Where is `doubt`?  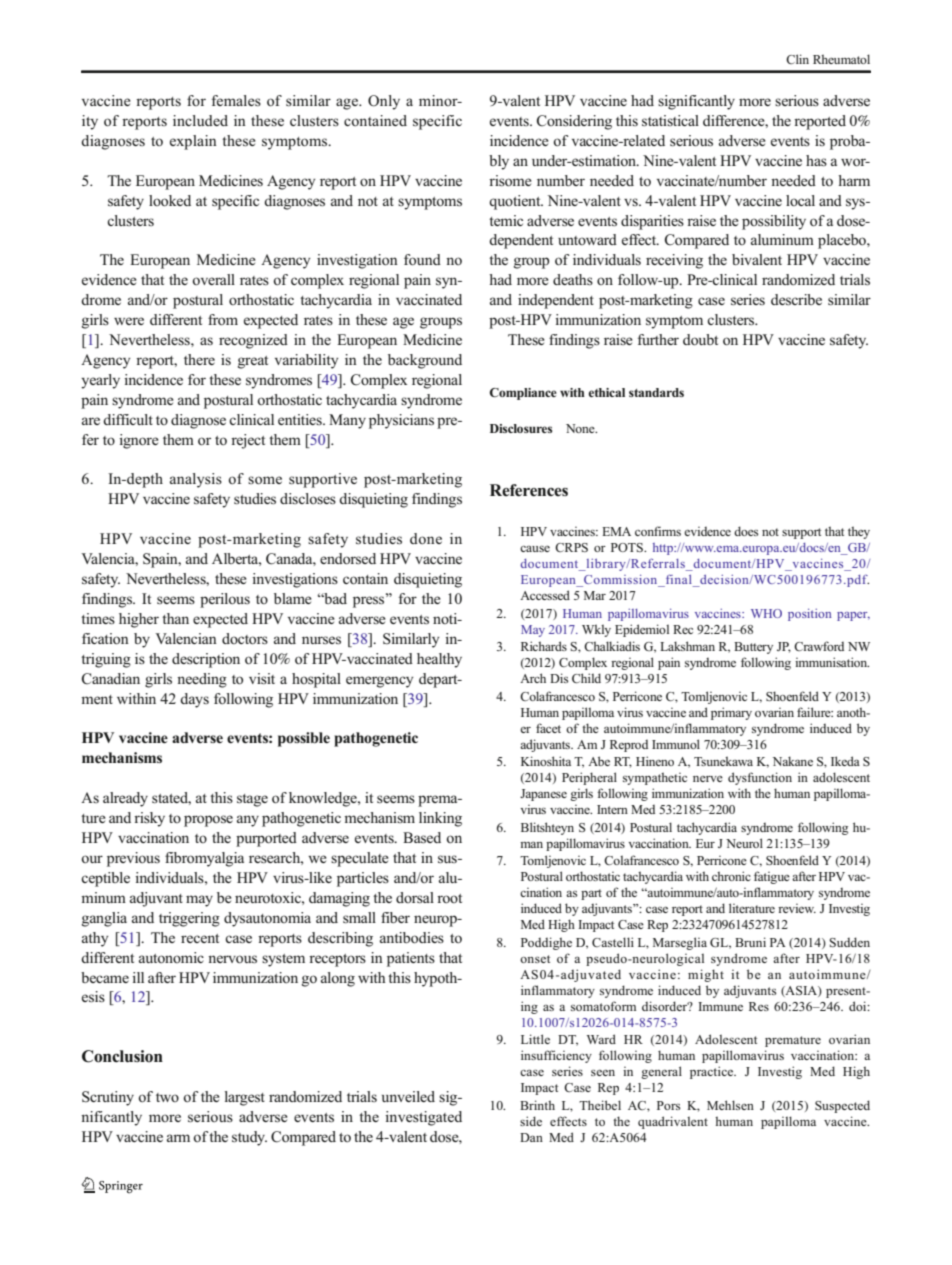
doubt is located at coordinates (700, 340).
